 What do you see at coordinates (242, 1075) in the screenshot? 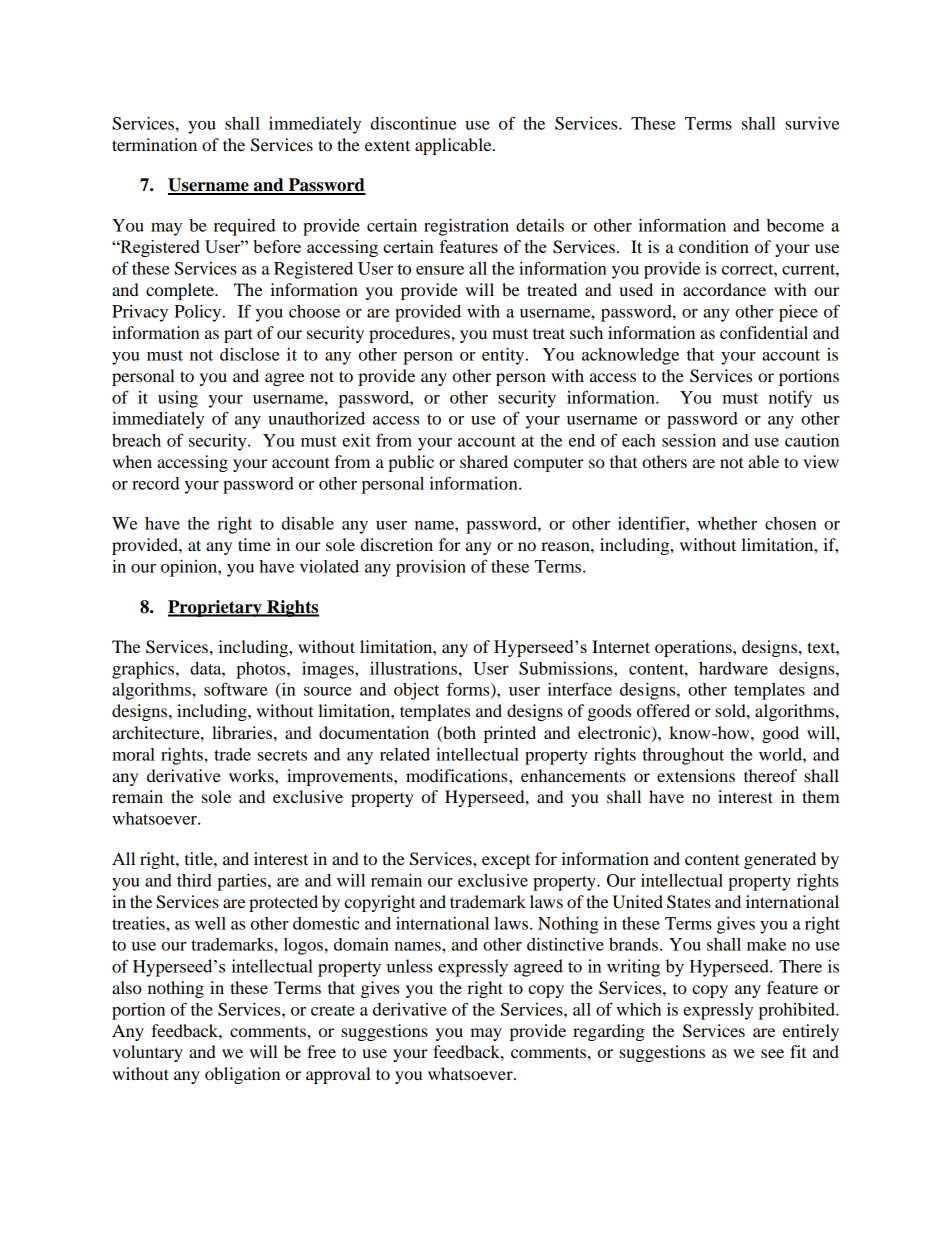
I see `obligation` at bounding box center [242, 1075].
